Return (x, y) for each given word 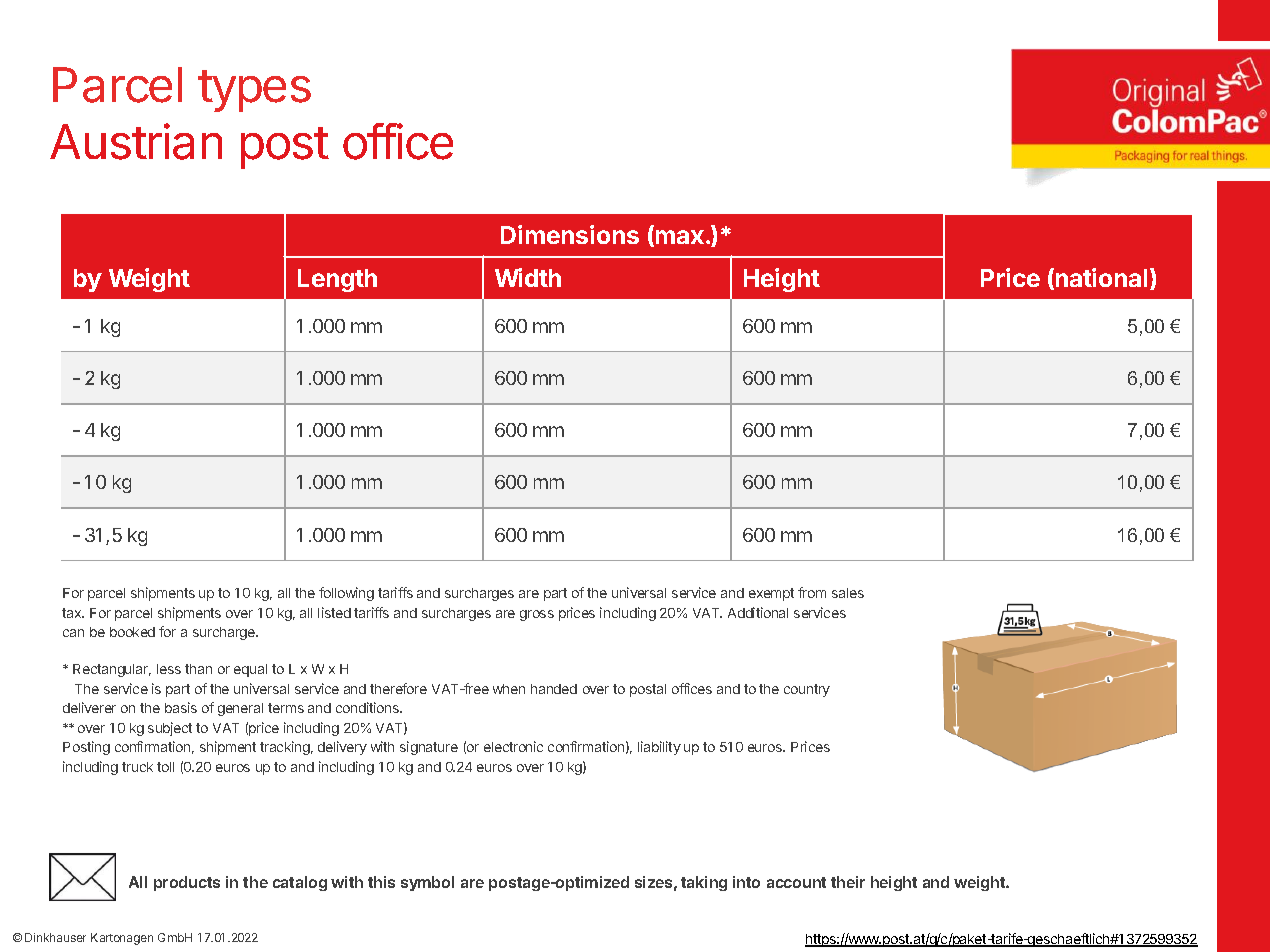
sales (848, 593)
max (680, 237)
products (187, 883)
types (254, 91)
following (346, 594)
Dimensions (570, 234)
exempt (771, 594)
